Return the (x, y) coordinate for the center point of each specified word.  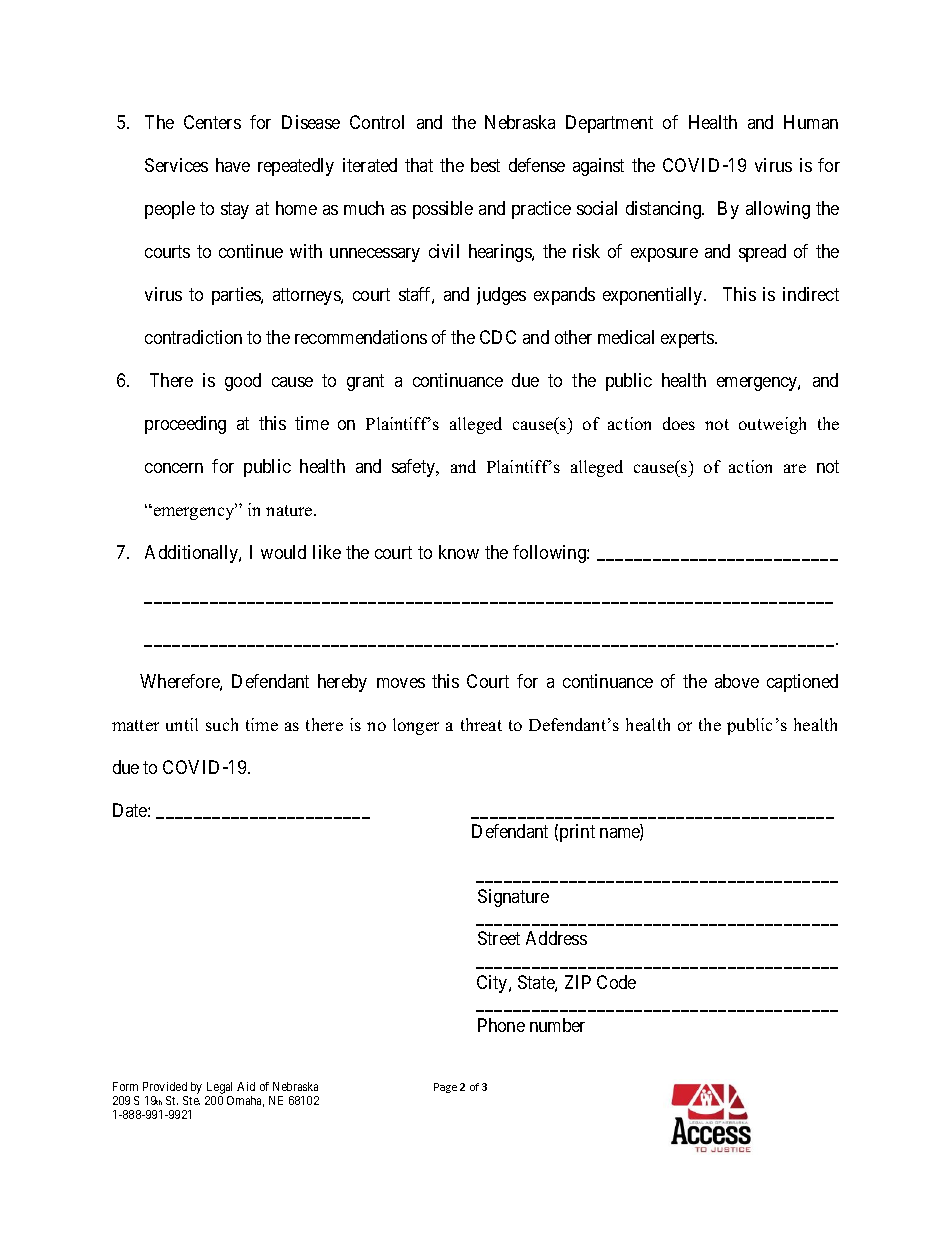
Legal (219, 1089)
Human (811, 122)
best (485, 165)
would (283, 552)
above (737, 681)
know (459, 552)
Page (445, 1088)
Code (616, 982)
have (233, 165)
